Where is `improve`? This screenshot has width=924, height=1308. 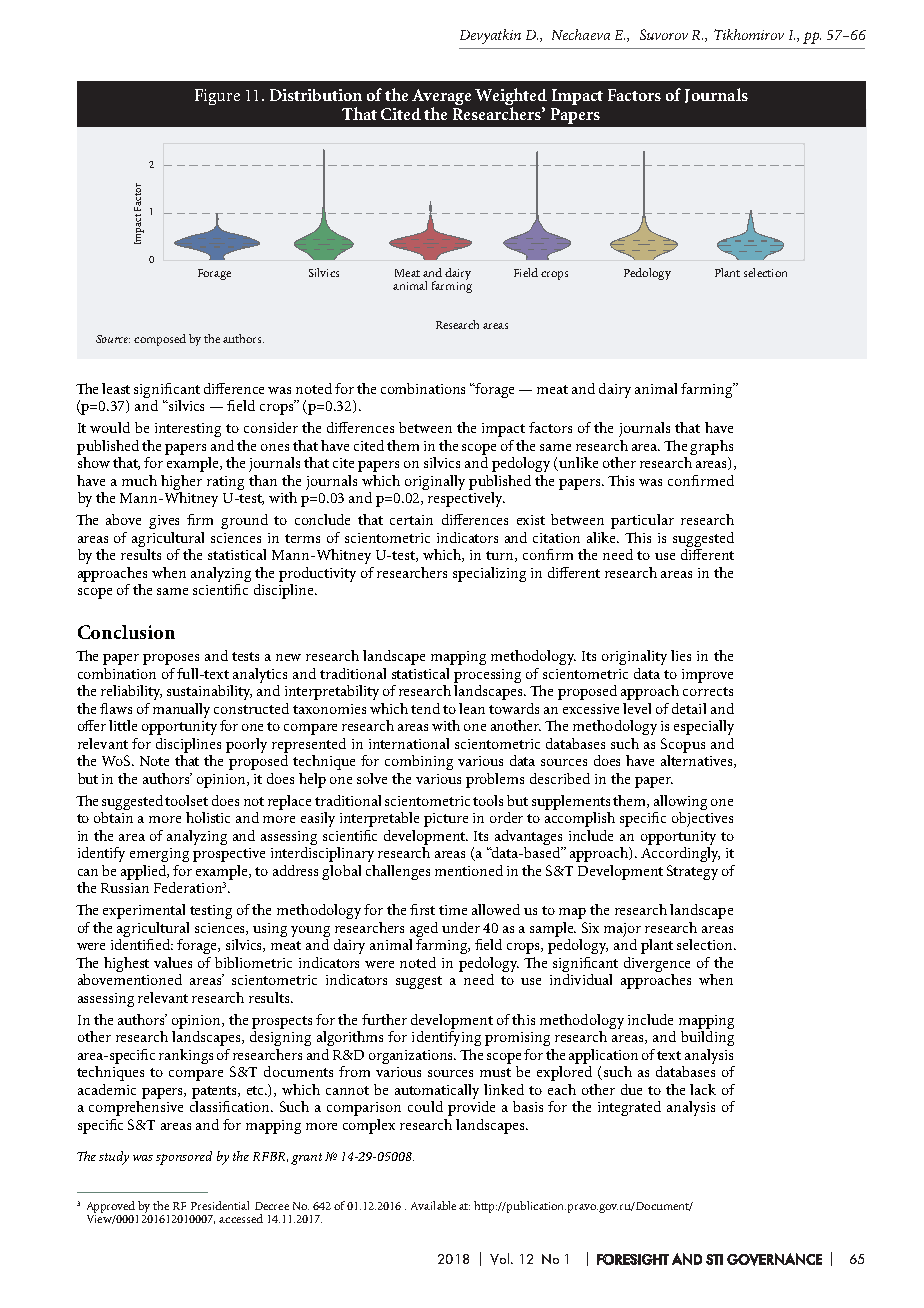
improve is located at coordinates (707, 676).
